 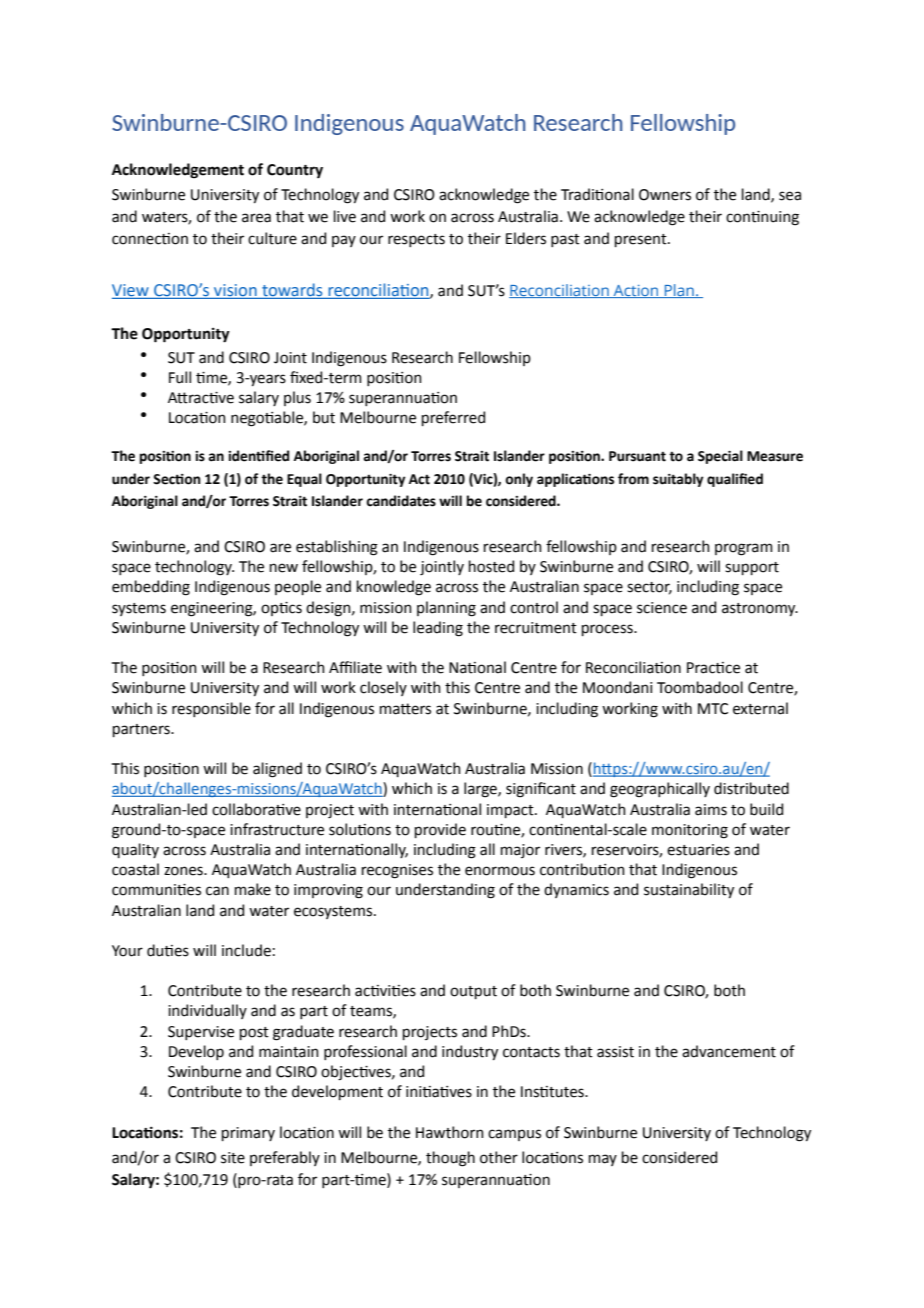 What do you see at coordinates (401, 501) in the image?
I see `candidates` at bounding box center [401, 501].
